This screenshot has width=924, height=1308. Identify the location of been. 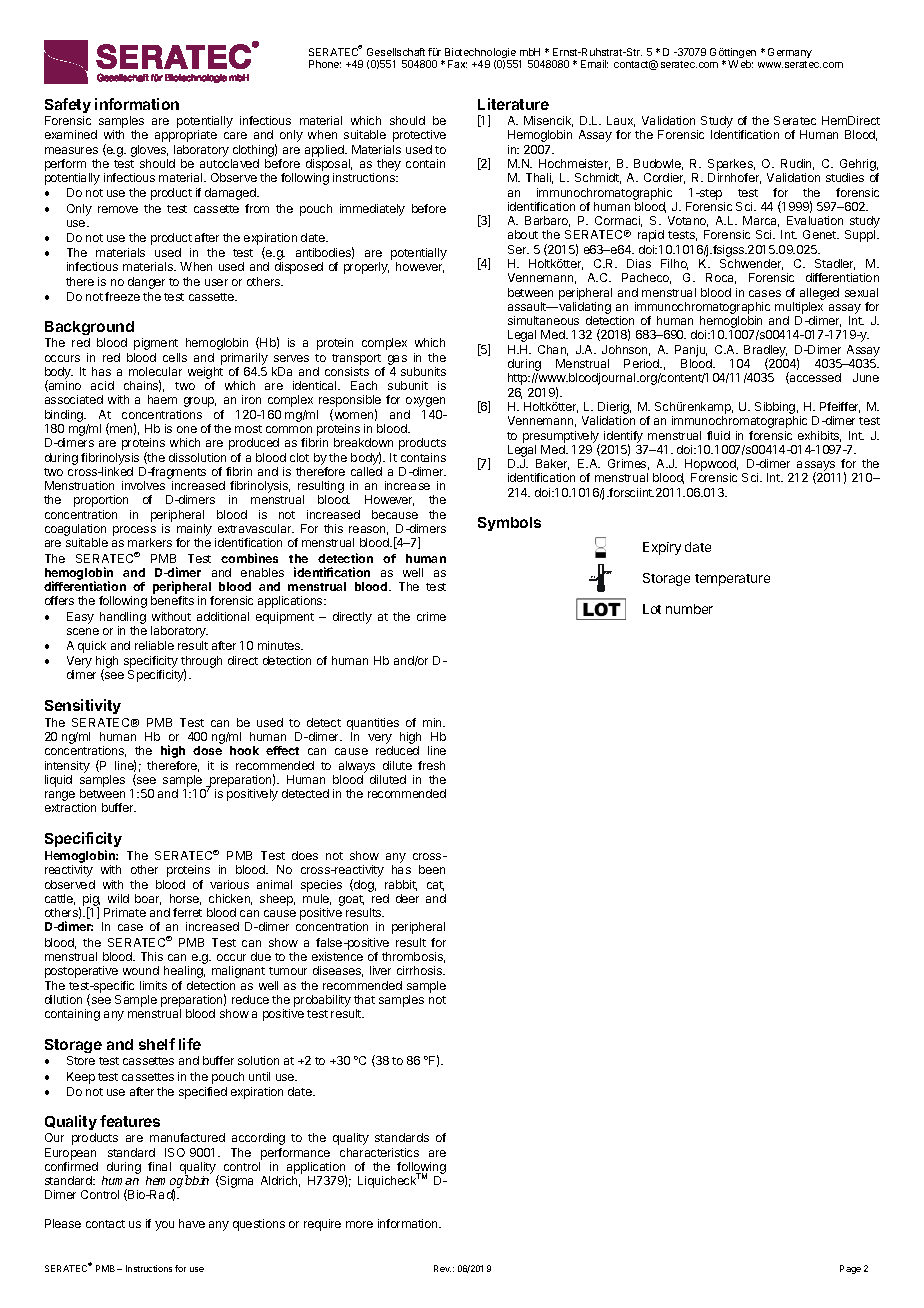
(432, 869).
